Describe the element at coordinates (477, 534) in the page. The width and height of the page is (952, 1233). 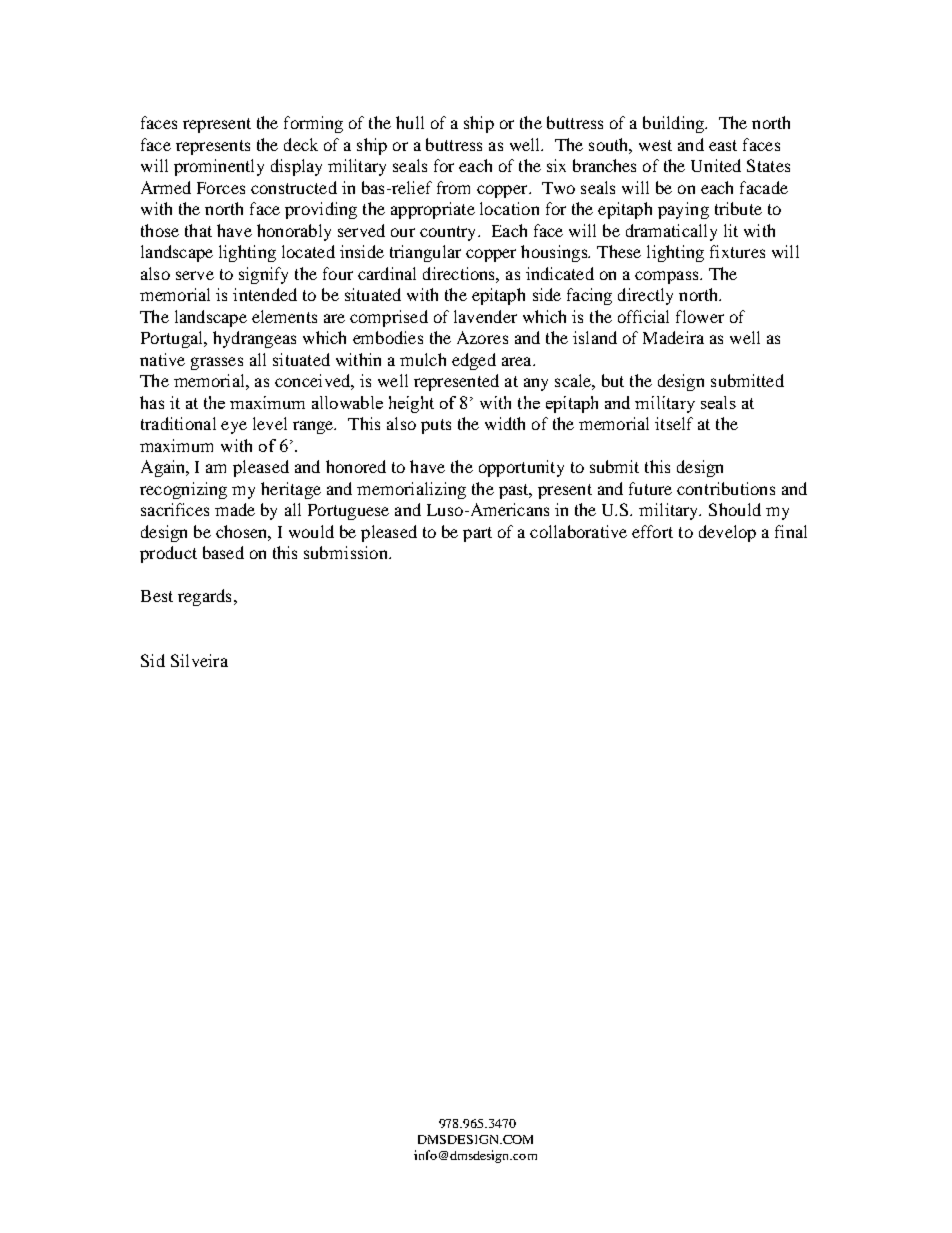
I see `part` at that location.
